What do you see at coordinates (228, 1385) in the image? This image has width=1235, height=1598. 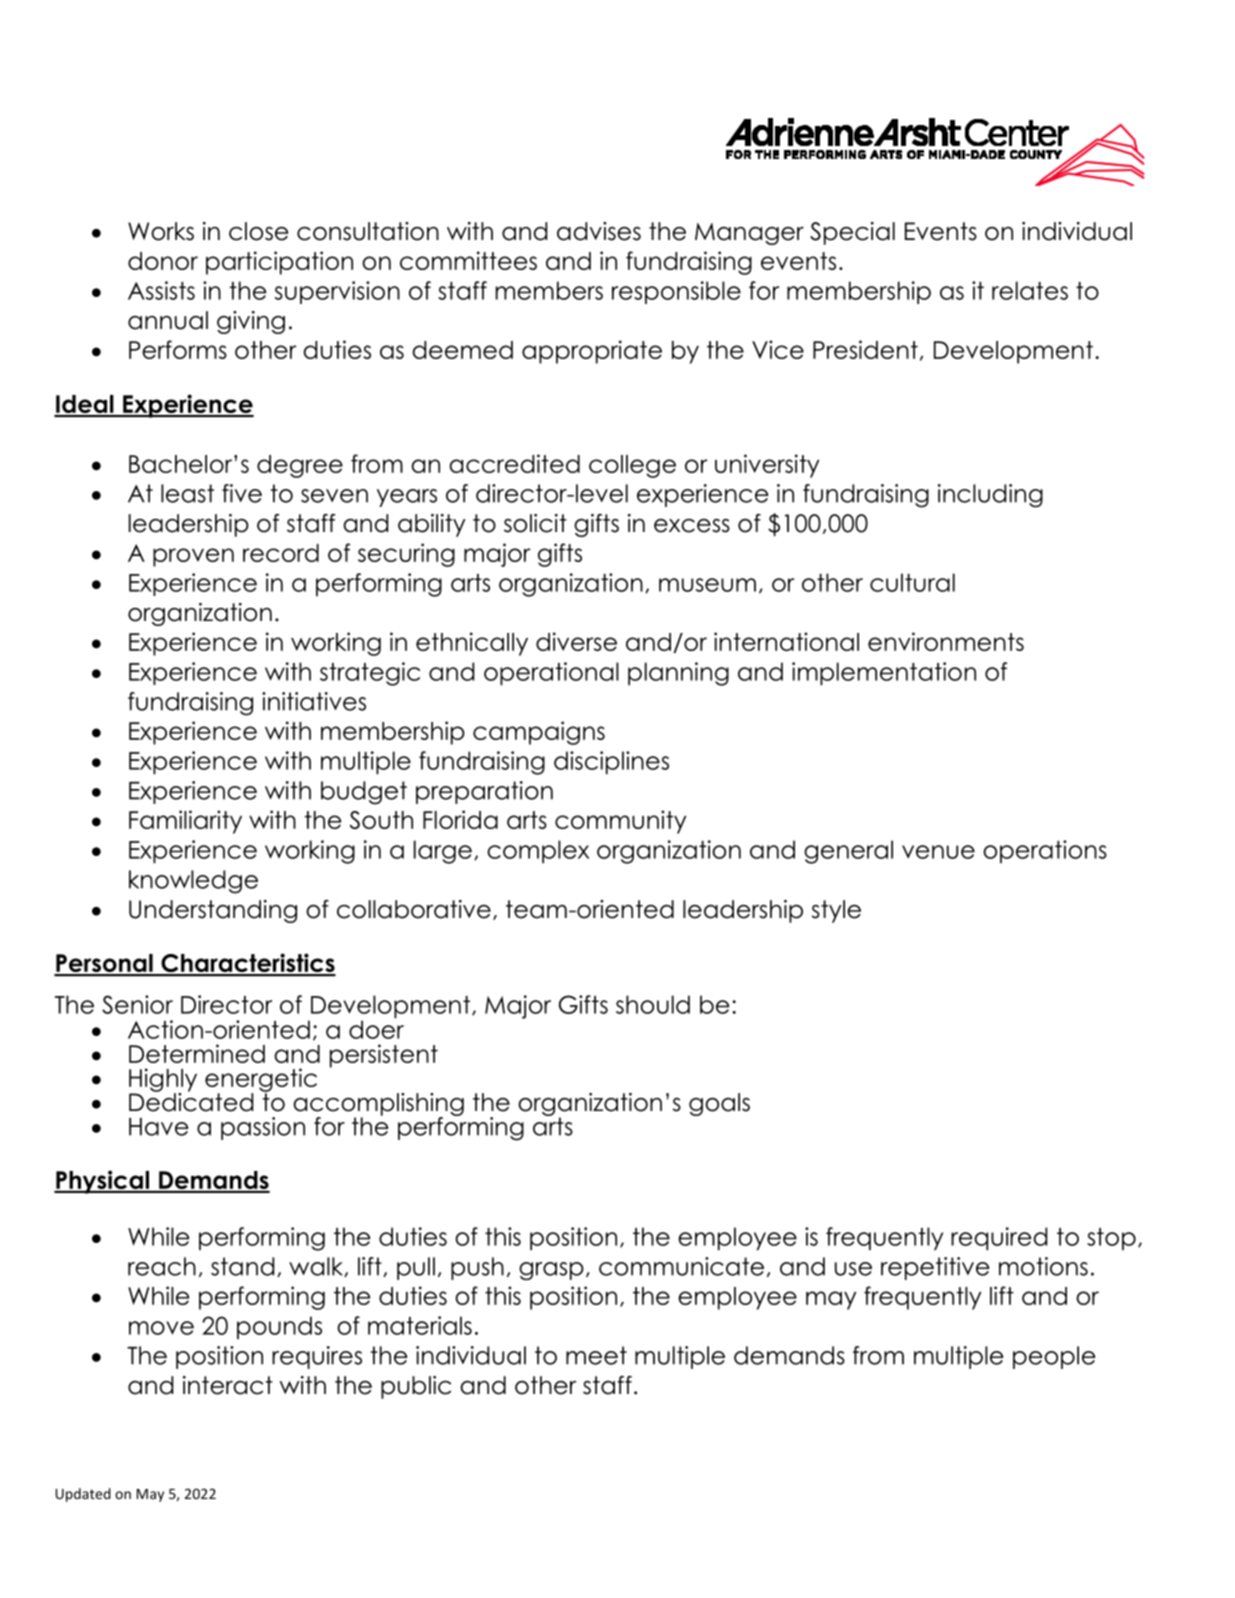 I see `interact` at bounding box center [228, 1385].
